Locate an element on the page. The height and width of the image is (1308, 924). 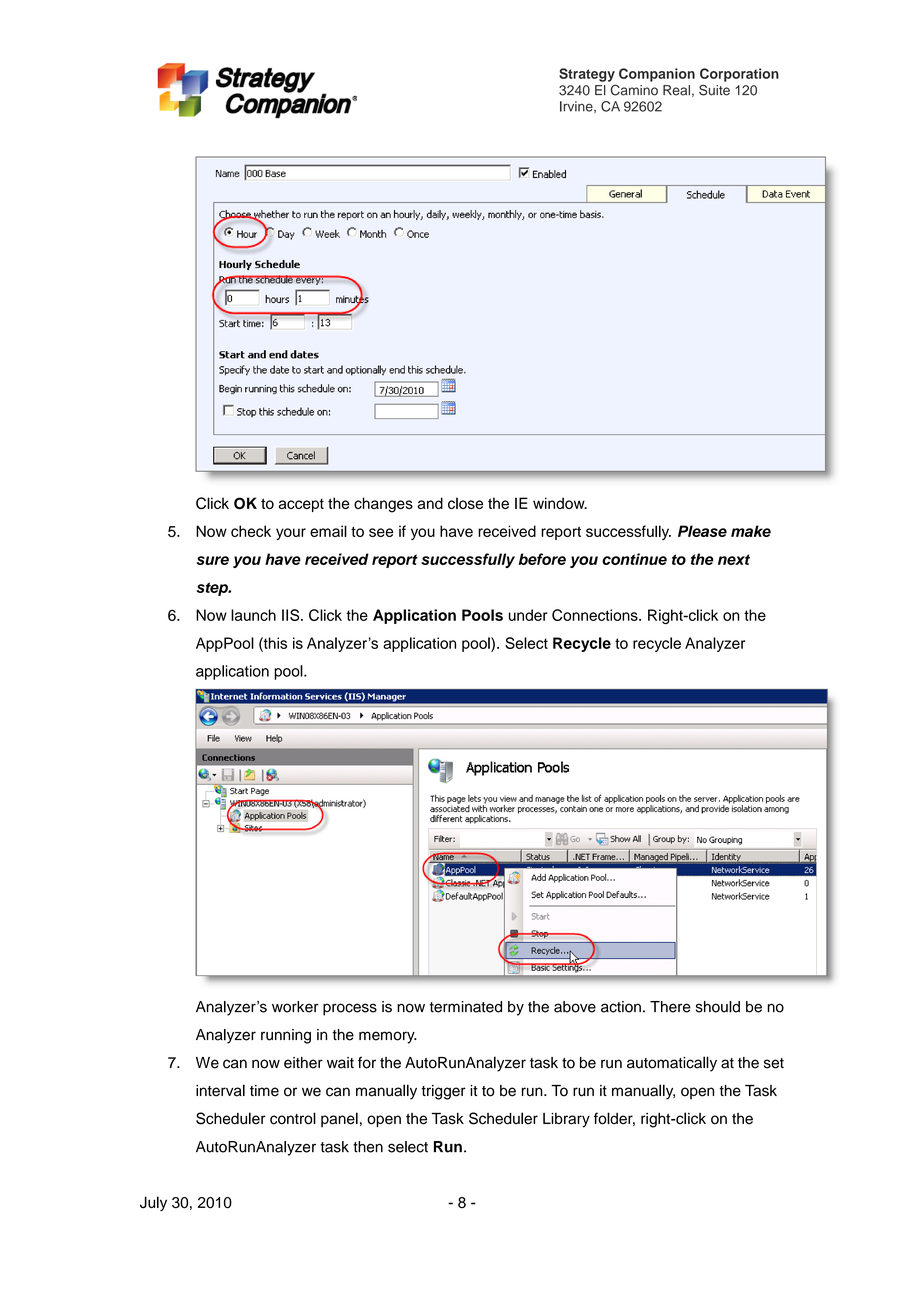
Strategy is located at coordinates (587, 75).
